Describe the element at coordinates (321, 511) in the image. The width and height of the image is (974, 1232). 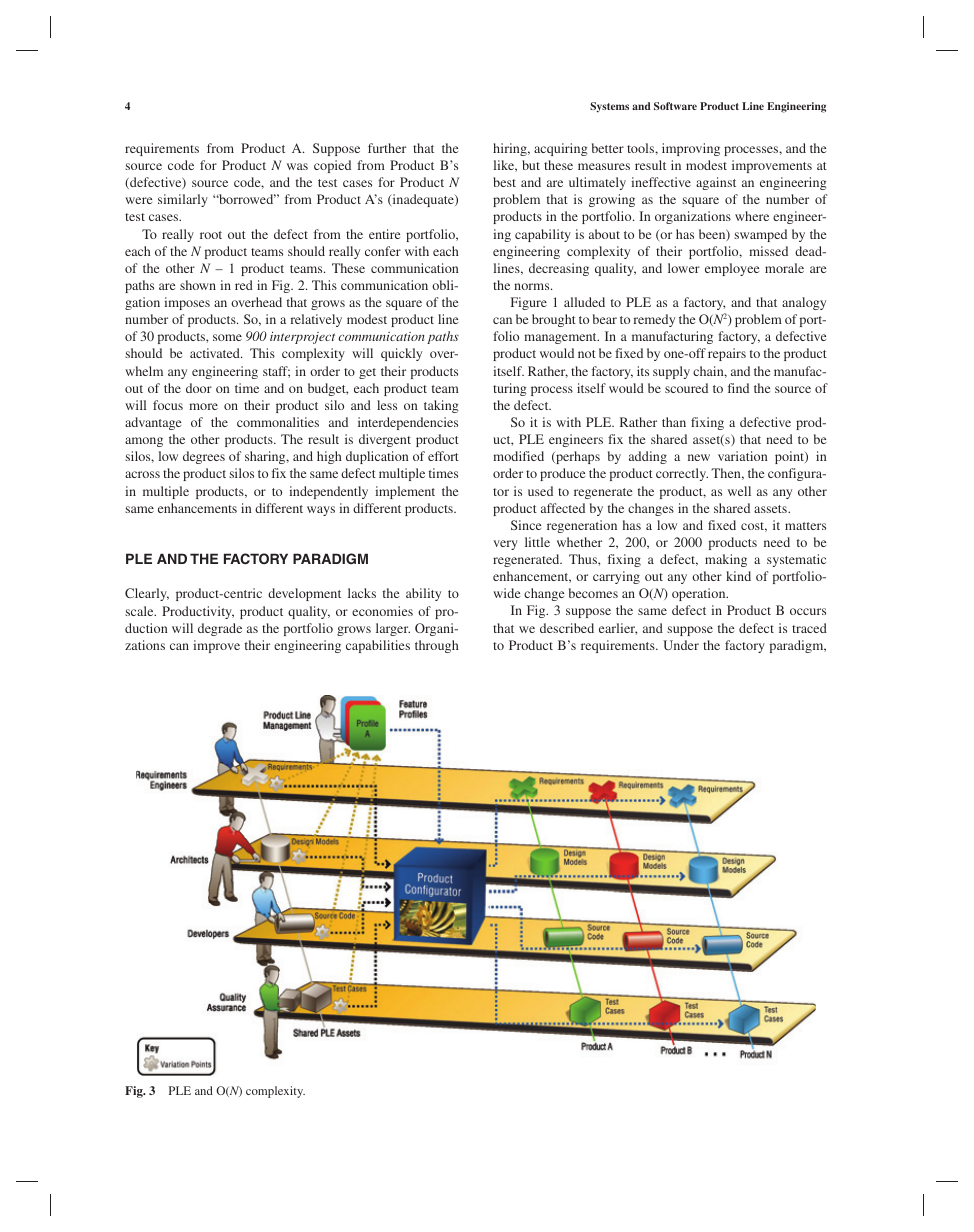
I see `ways` at that location.
